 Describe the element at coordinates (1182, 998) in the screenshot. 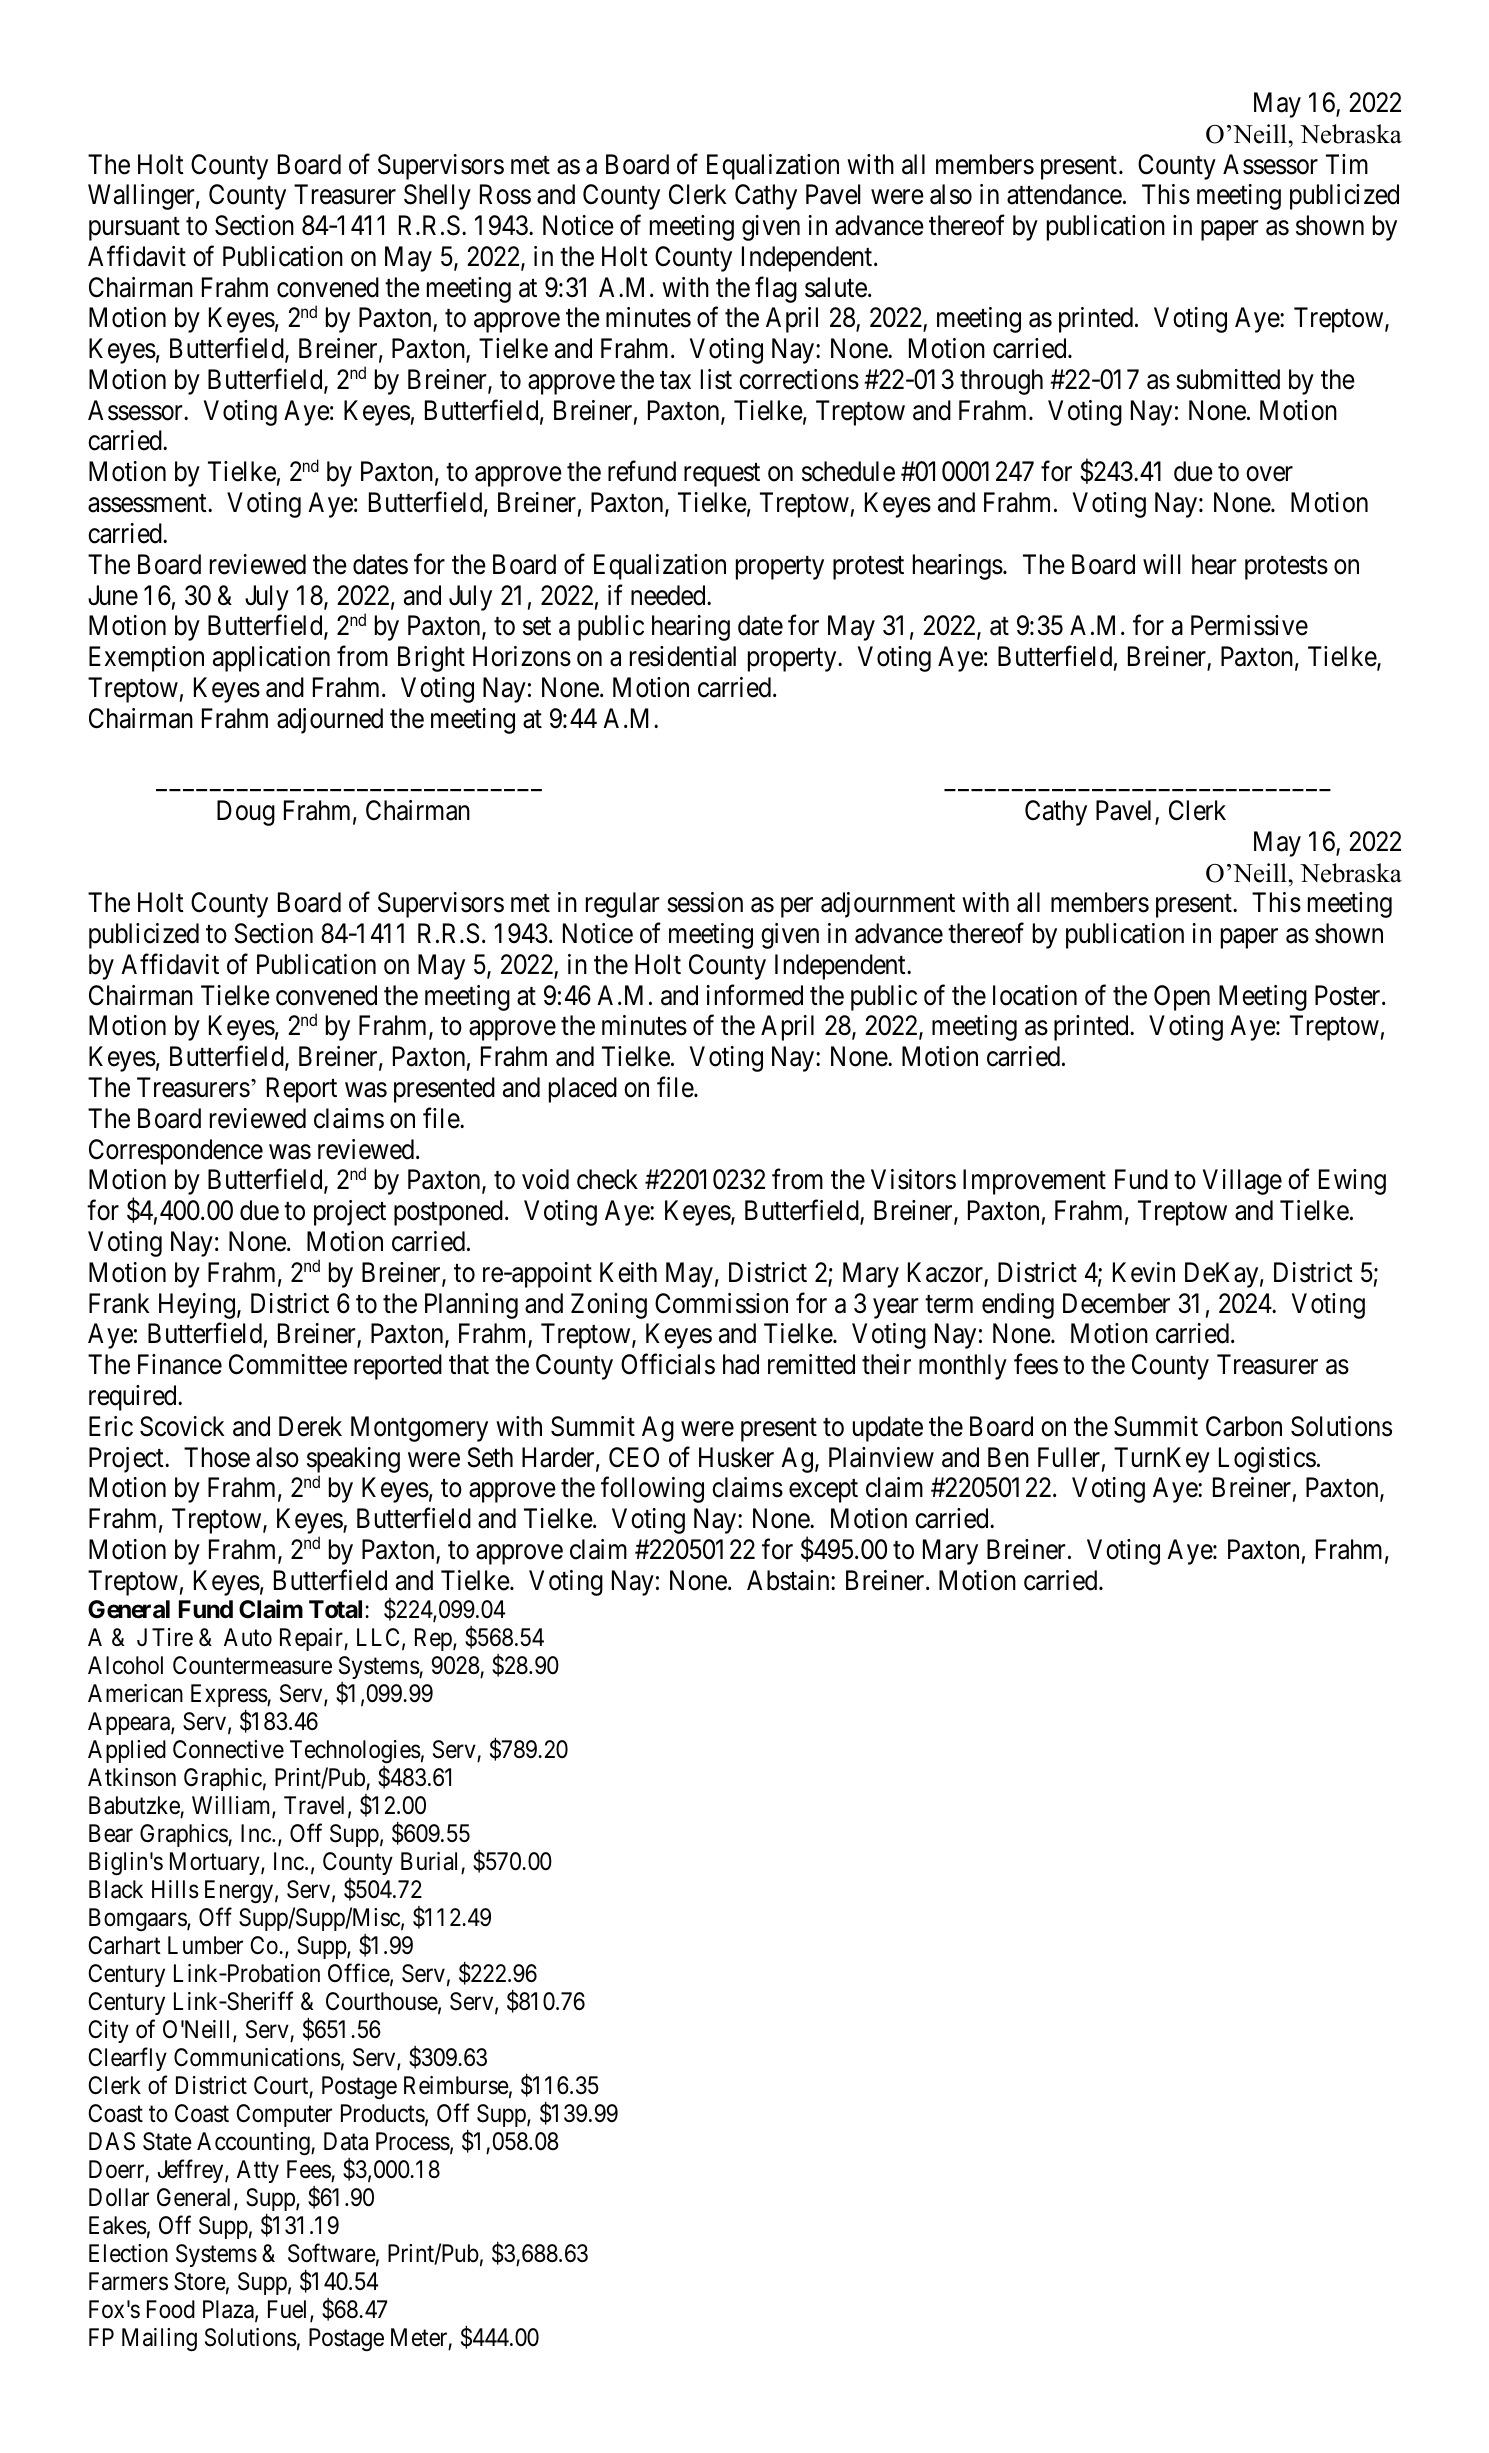

I see `Open` at that location.
